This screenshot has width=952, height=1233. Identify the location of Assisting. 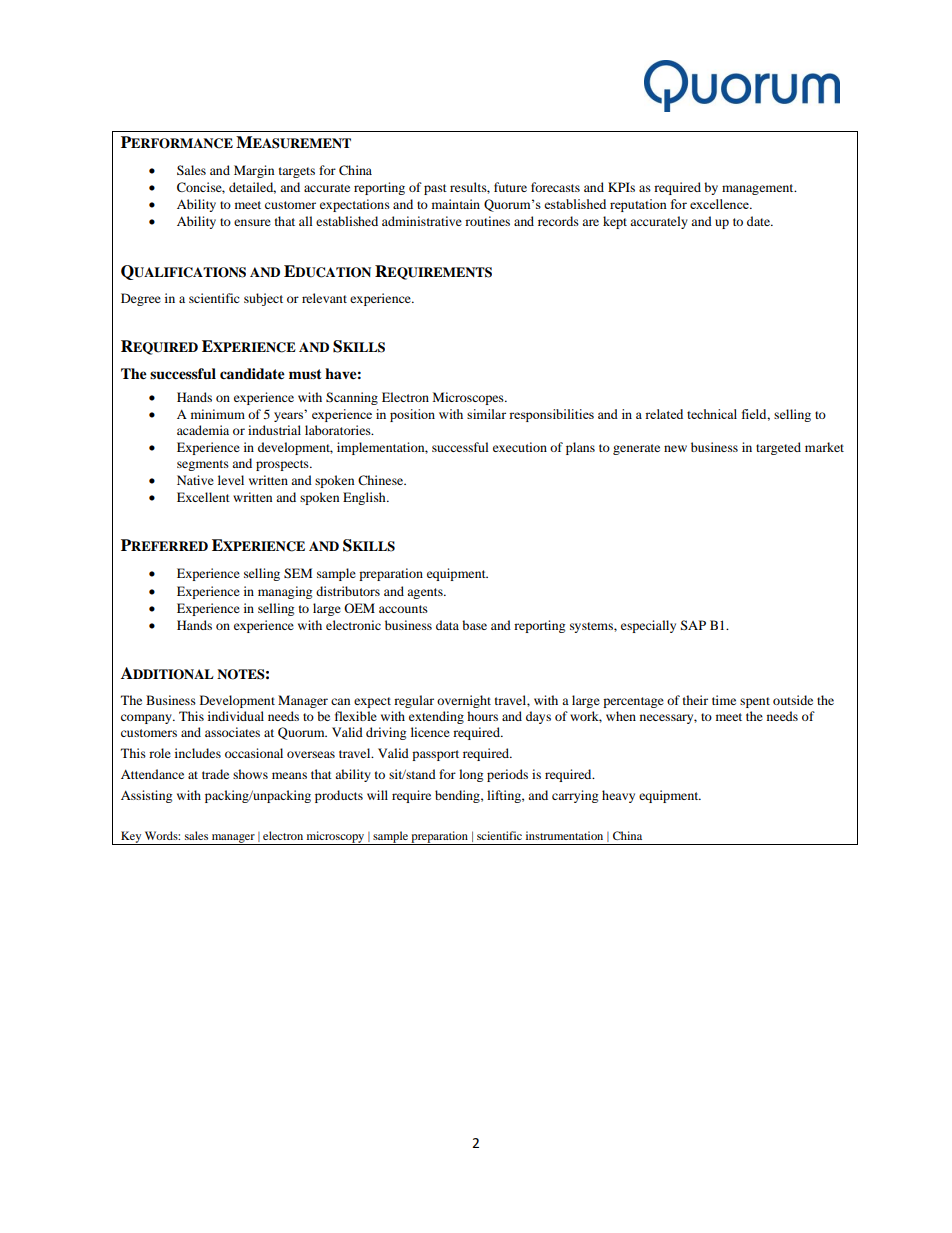
(146, 796).
